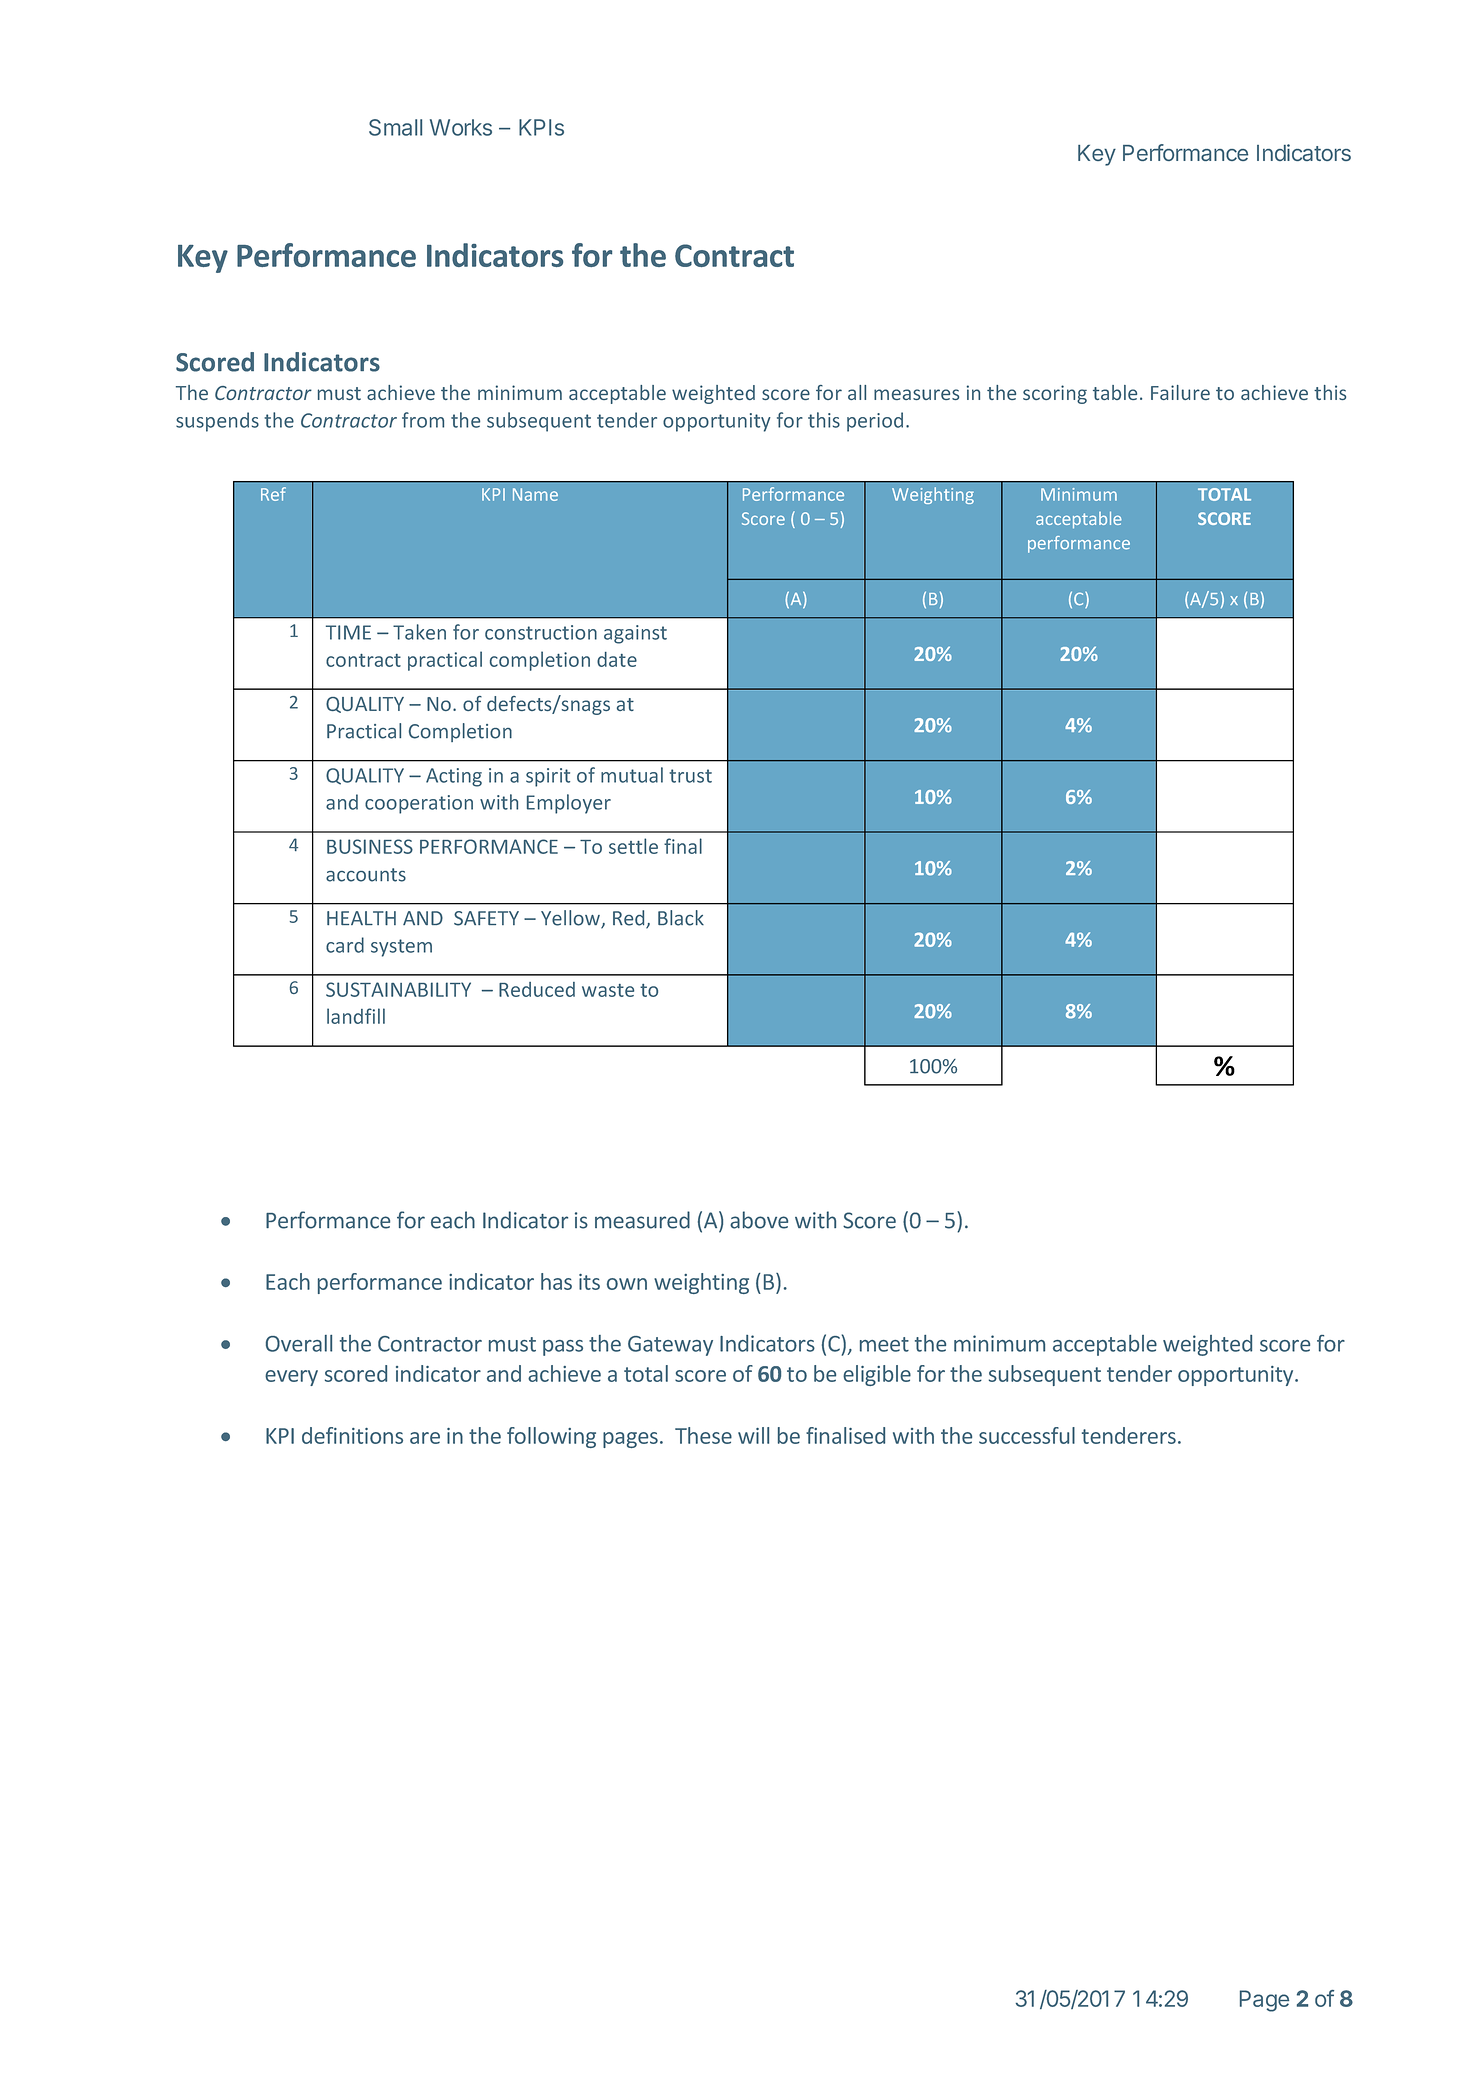 This screenshot has height=2085, width=1474. I want to click on cooperation, so click(419, 804).
